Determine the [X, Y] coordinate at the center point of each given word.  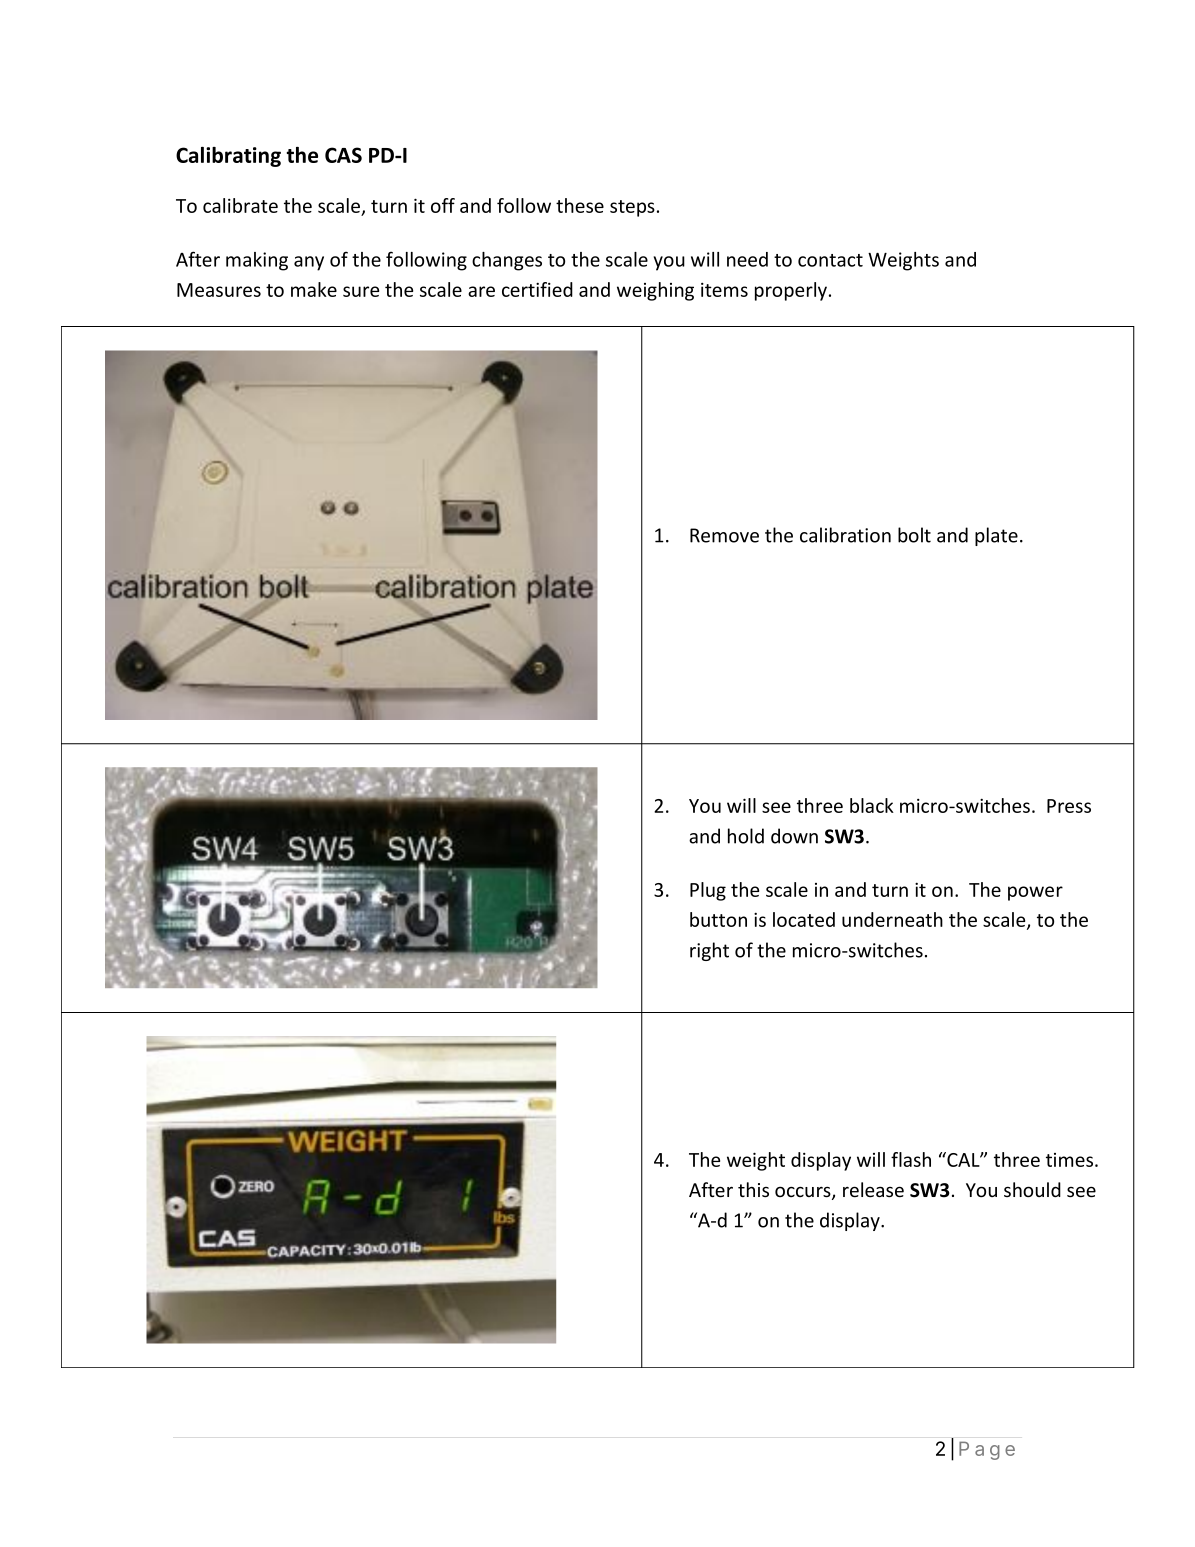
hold [746, 836]
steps [632, 208]
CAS [343, 155]
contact [830, 260]
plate [996, 536]
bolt [914, 535]
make [314, 289]
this [753, 1189]
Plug [708, 891]
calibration [845, 535]
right [709, 951]
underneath [892, 919]
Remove [724, 535]
